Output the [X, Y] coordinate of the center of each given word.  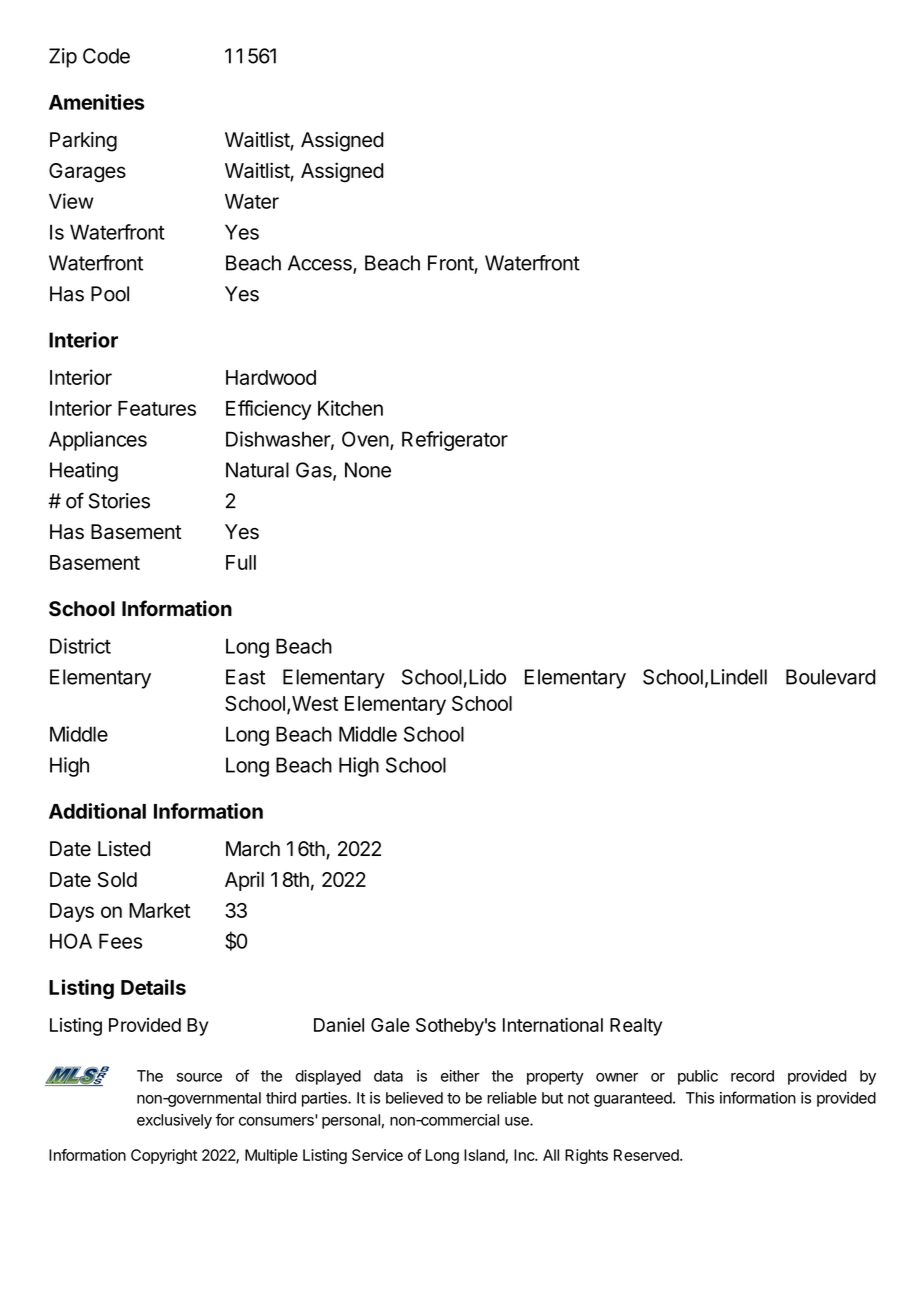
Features [157, 408]
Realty [636, 1027]
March [253, 849]
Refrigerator [455, 441]
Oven [365, 439]
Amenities [96, 102]
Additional [97, 811]
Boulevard [831, 677]
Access [321, 264]
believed [414, 1098]
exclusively [174, 1121]
